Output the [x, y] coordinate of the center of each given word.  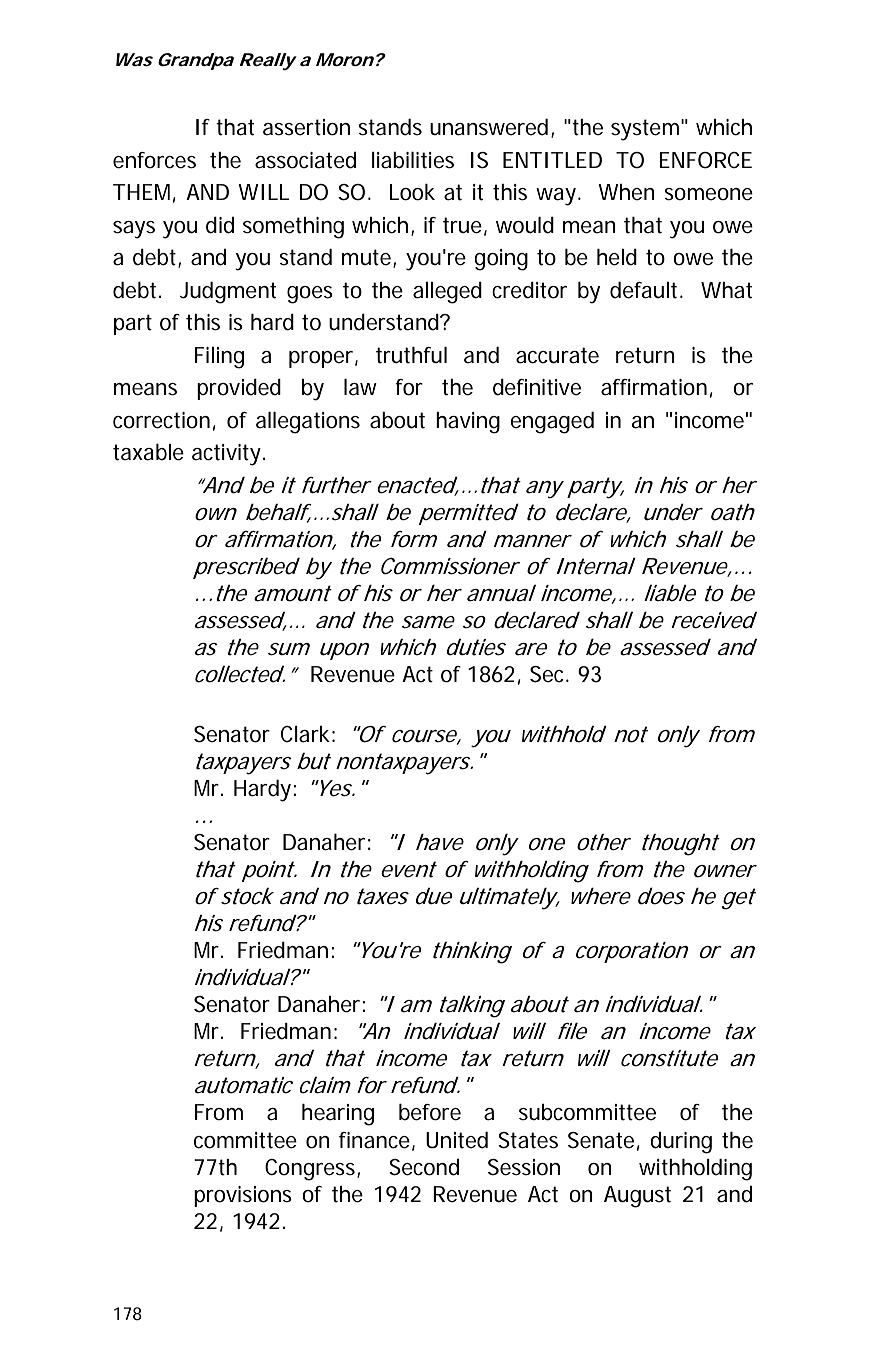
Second [424, 1167]
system [645, 130]
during [681, 1143]
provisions [243, 1196]
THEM [141, 192]
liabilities [413, 160]
